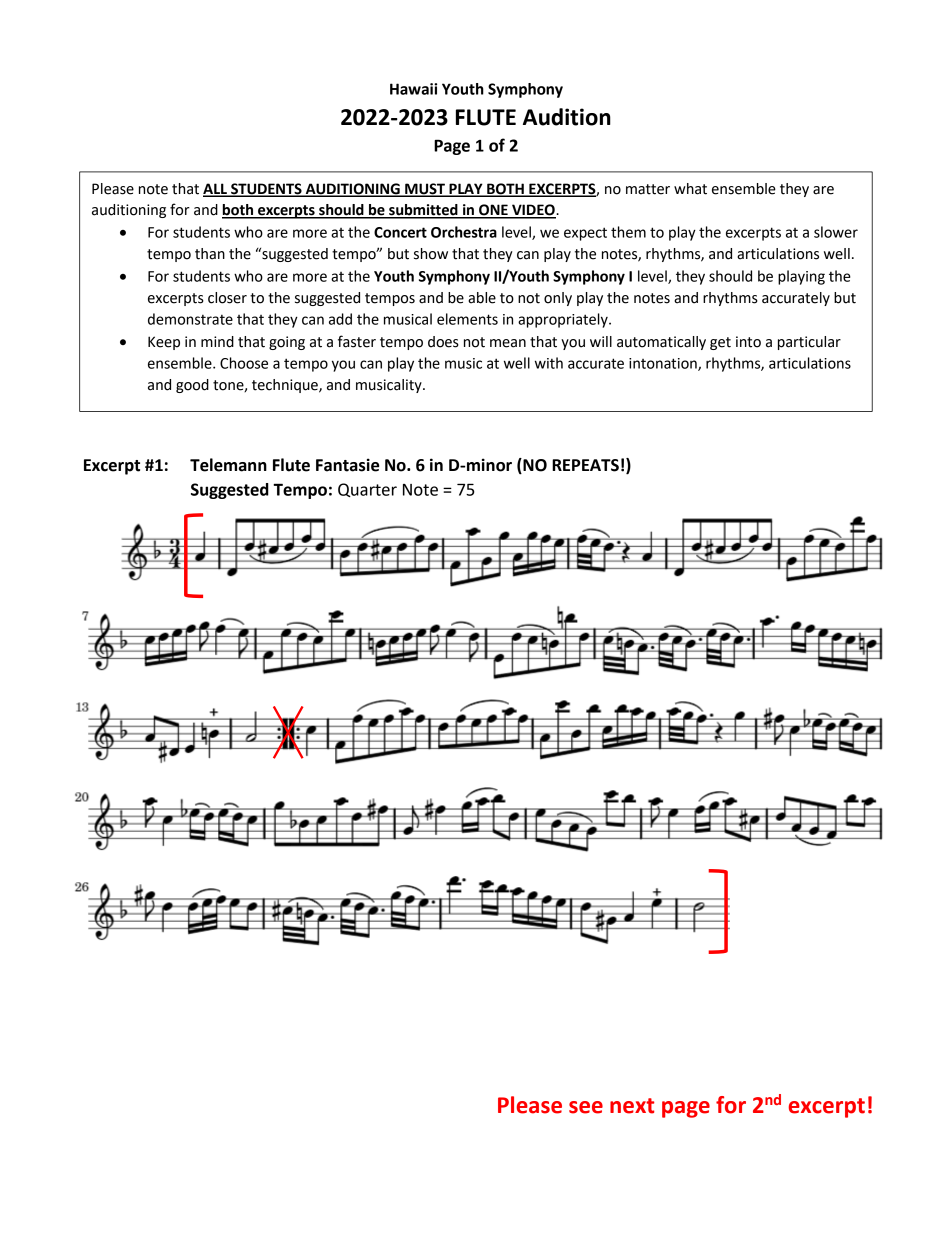 Image resolution: width=952 pixels, height=1233 pixels. Describe the element at coordinates (586, 1107) in the image. I see `see` at that location.
